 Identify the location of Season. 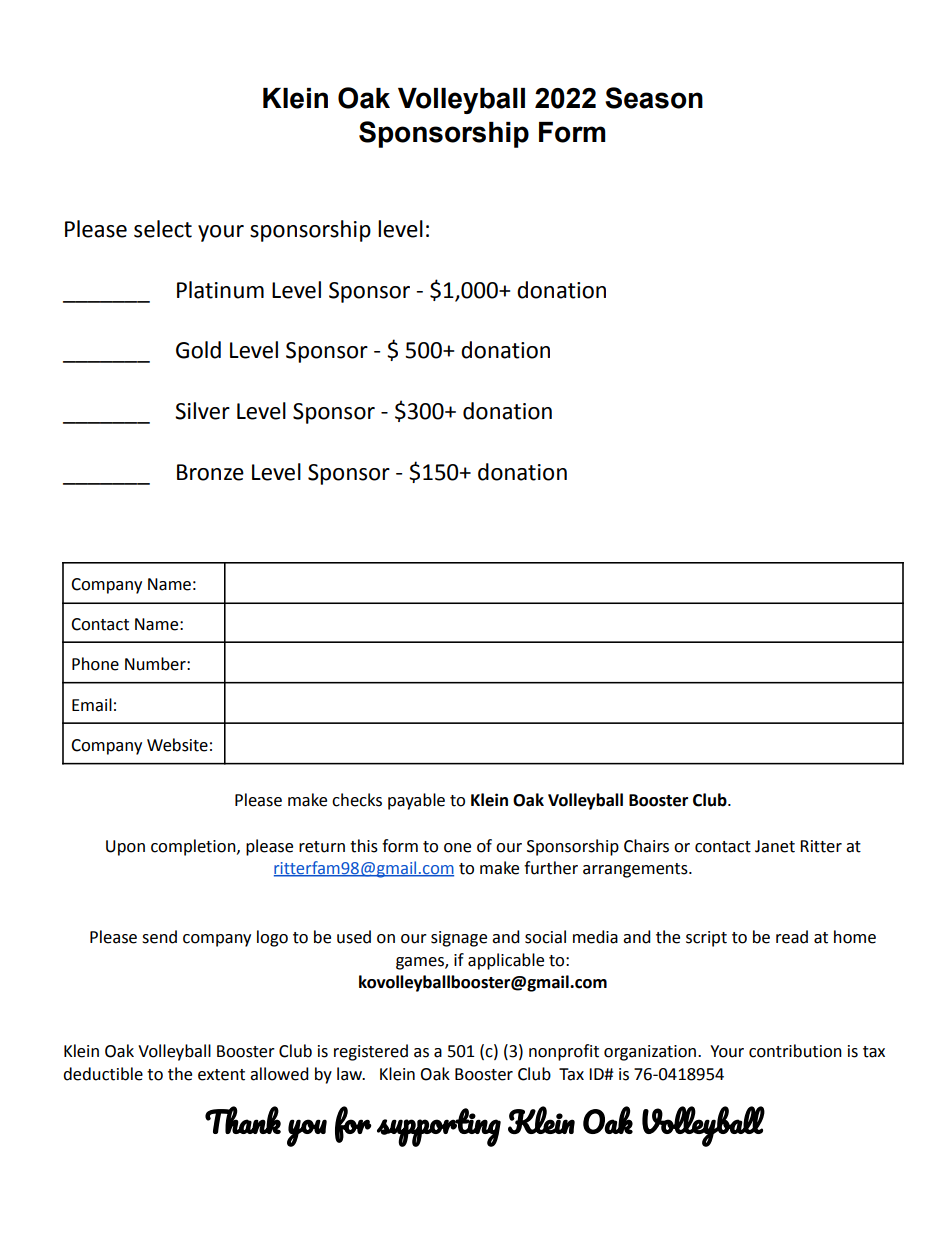
(654, 98).
